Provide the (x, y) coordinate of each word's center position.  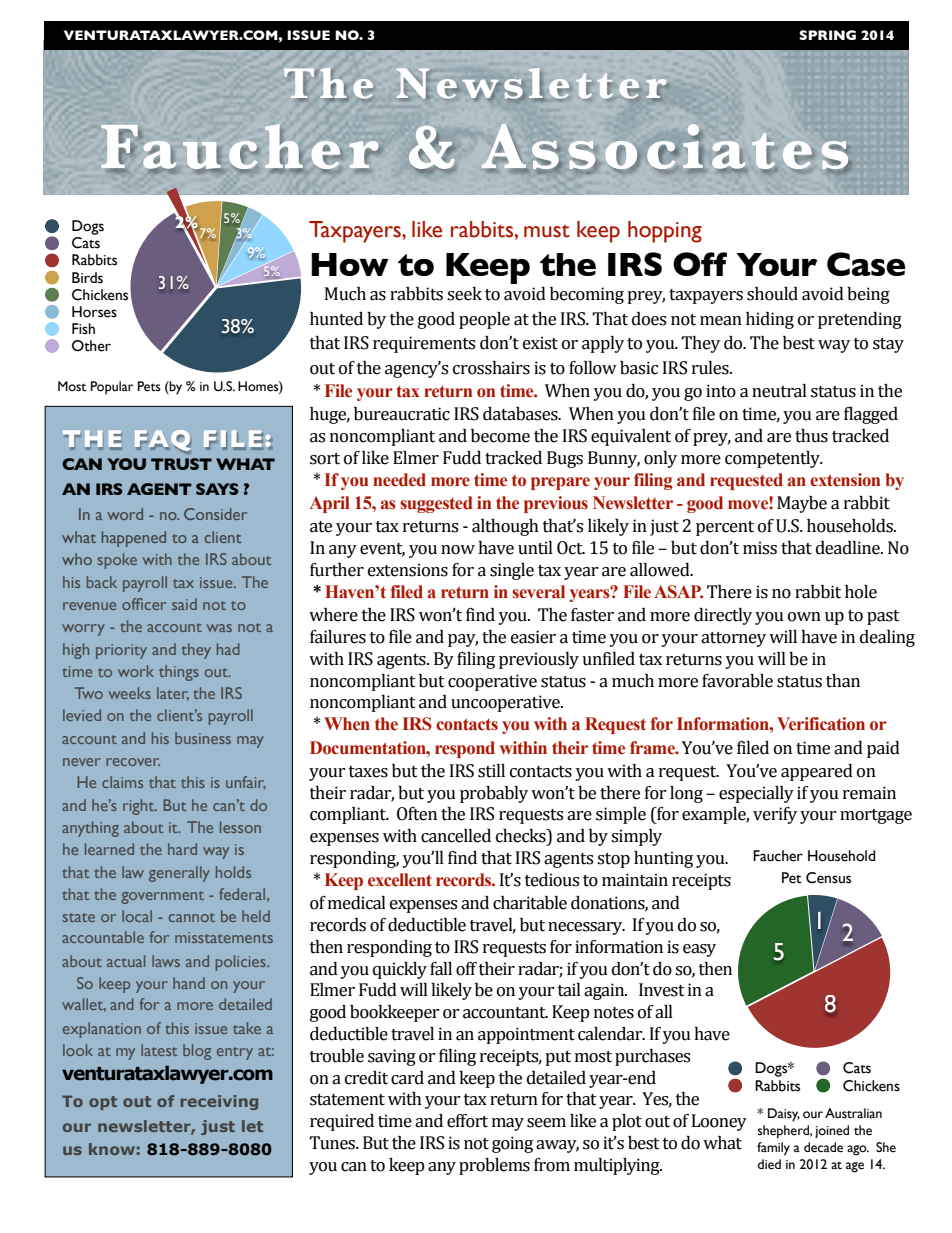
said (184, 604)
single (512, 571)
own (804, 617)
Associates (666, 147)
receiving (219, 1102)
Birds (87, 278)
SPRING (827, 35)
